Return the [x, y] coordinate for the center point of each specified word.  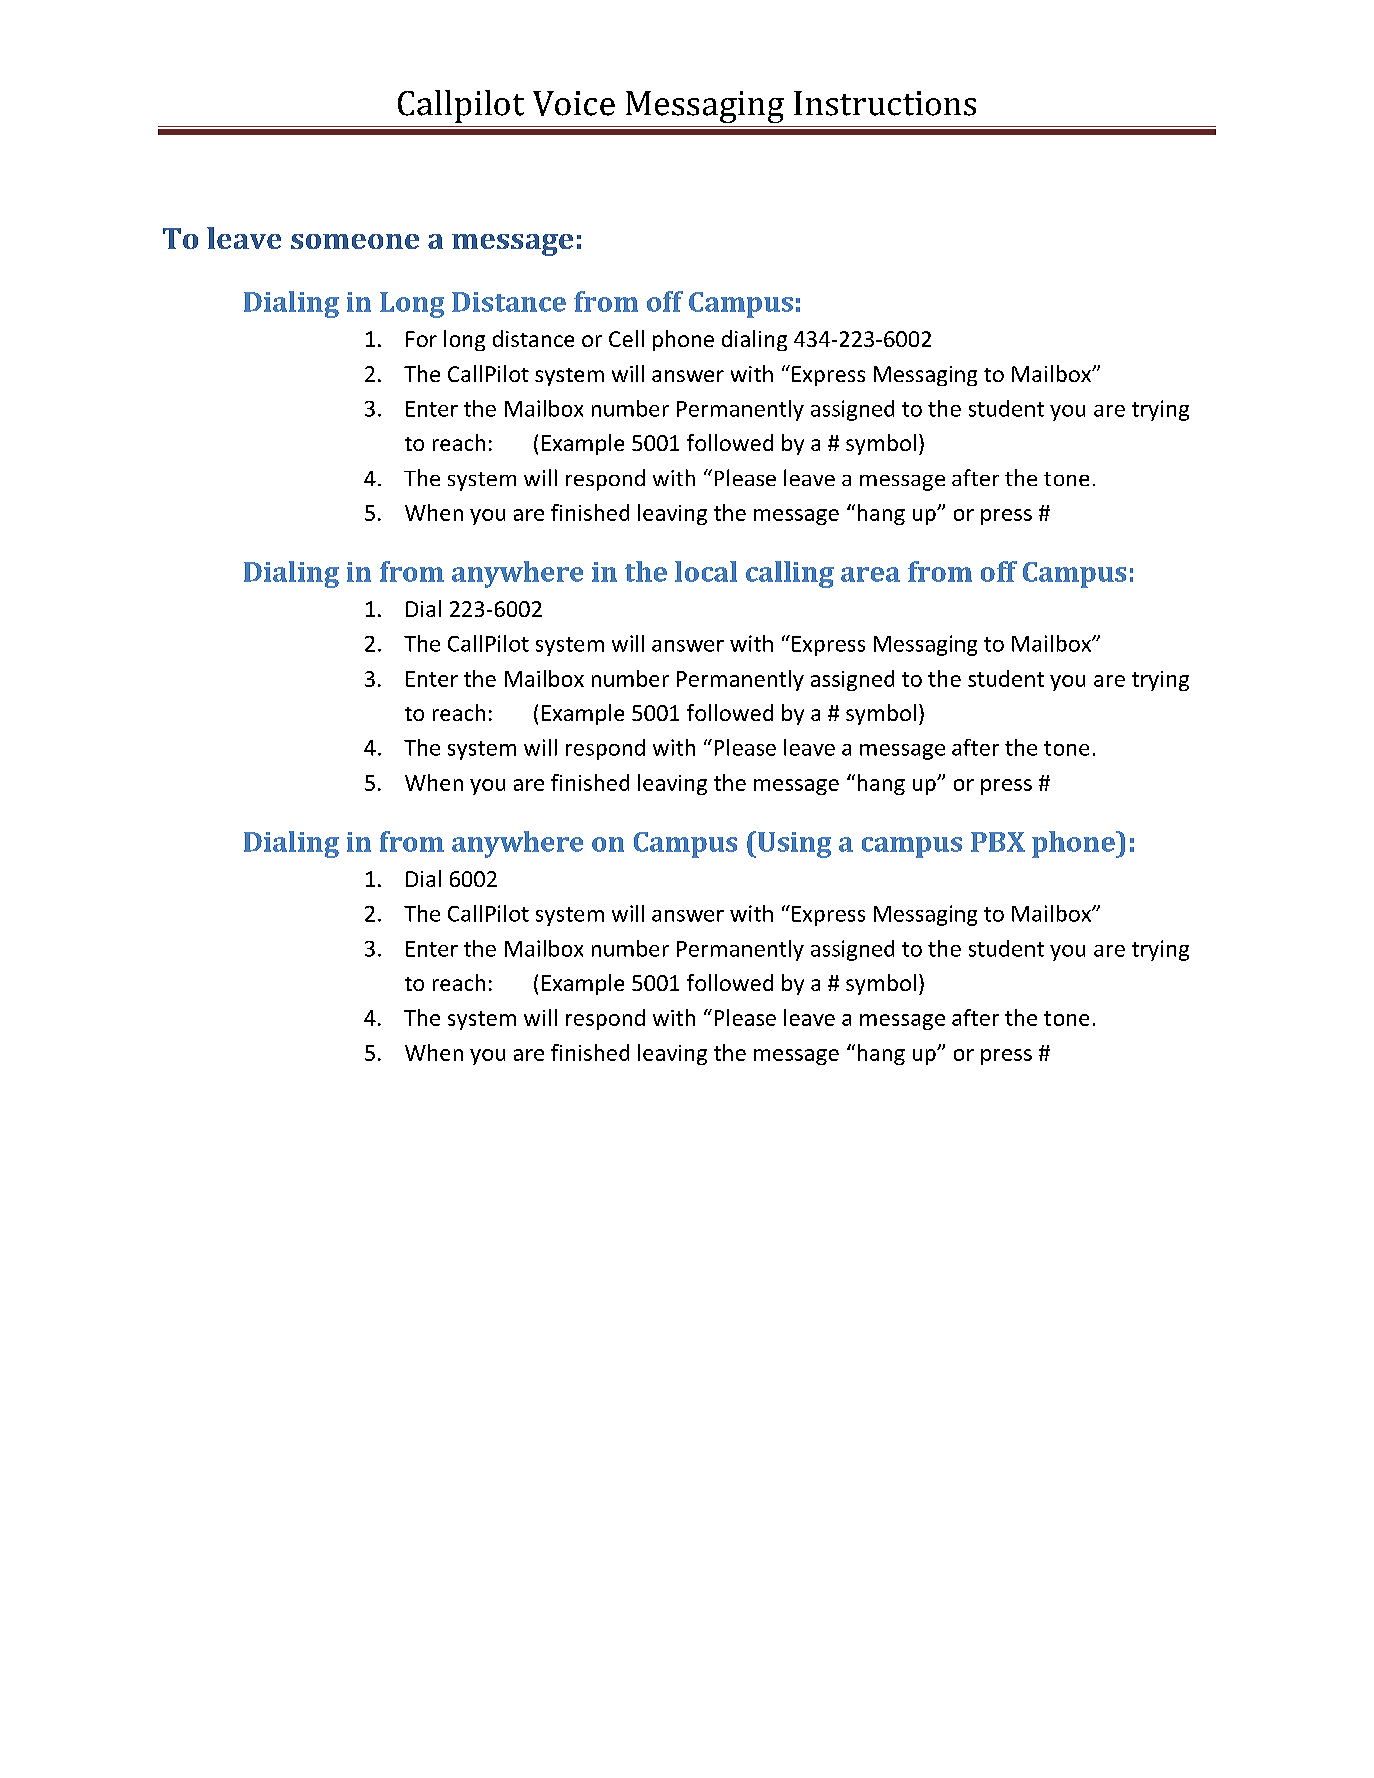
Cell [626, 338]
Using [793, 844]
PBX [998, 842]
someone [355, 241]
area [870, 574]
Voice [574, 103]
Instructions [885, 103]
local [706, 571]
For [421, 339]
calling [790, 574]
